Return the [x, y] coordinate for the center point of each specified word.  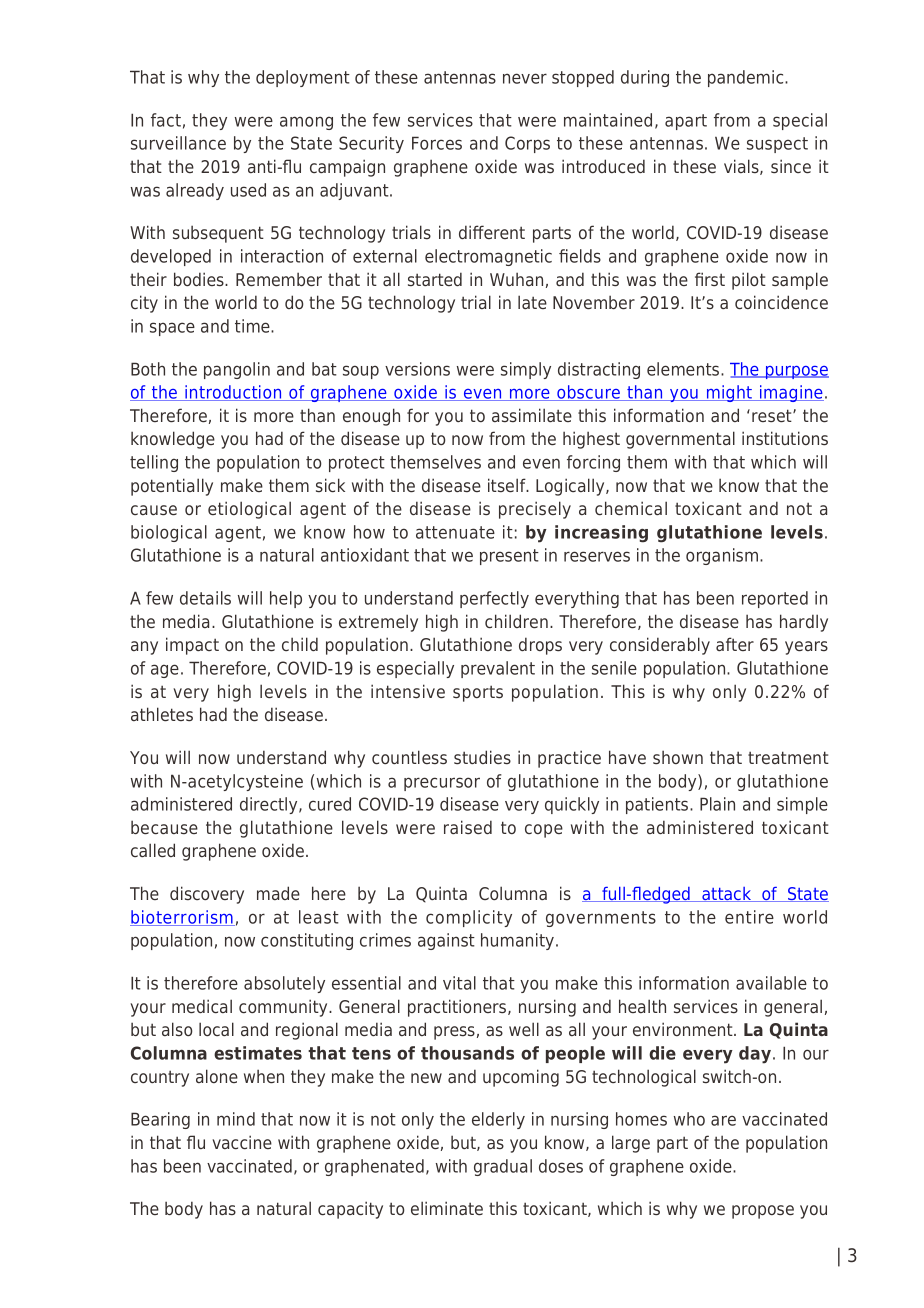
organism [723, 556]
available [771, 983]
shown [678, 757]
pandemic [747, 78]
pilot [749, 281]
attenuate [455, 532]
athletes [162, 714]
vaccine [242, 1142]
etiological [249, 510]
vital [459, 983]
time [253, 326]
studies [482, 757]
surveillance [178, 143]
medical [202, 1006]
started [435, 279]
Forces [437, 143]
